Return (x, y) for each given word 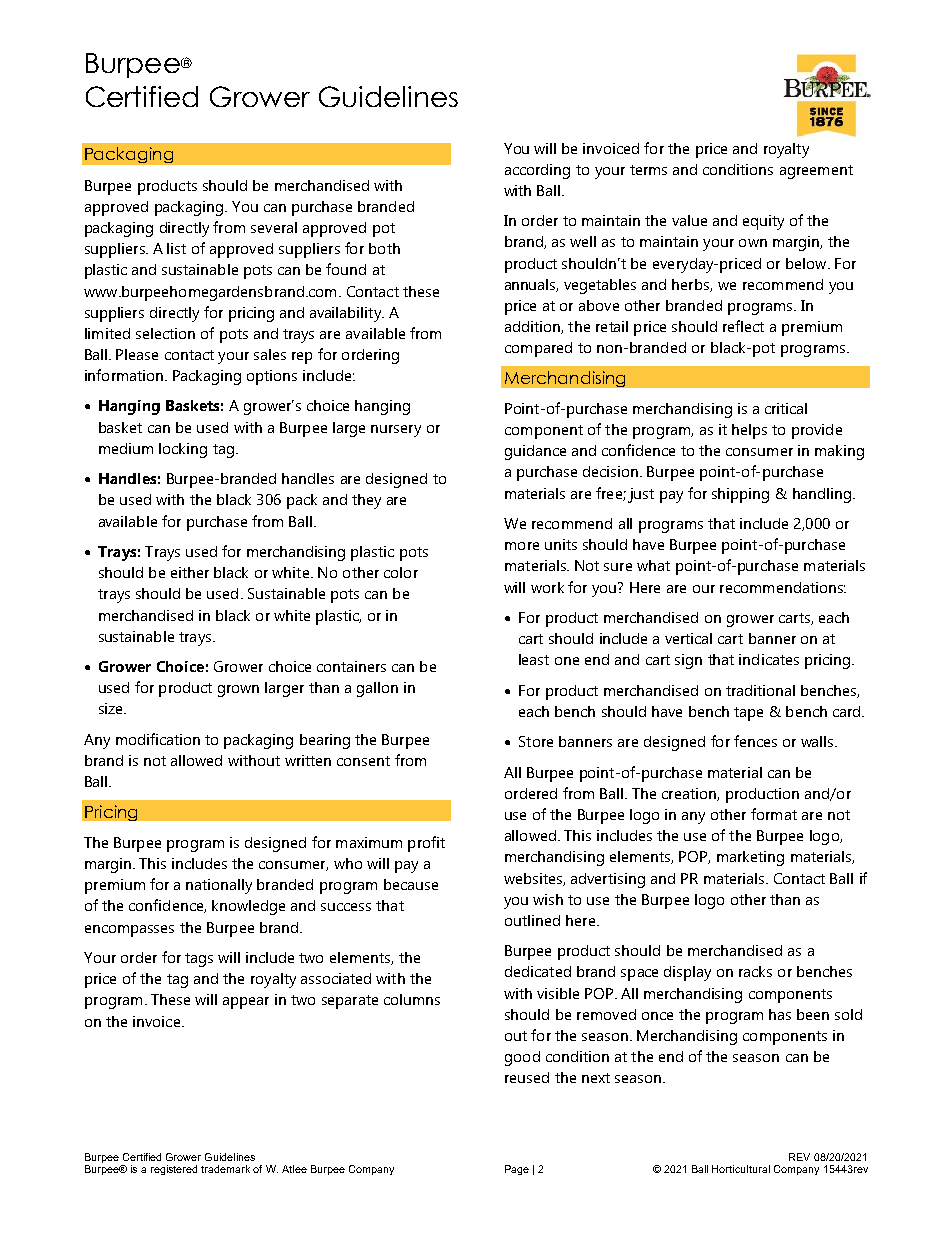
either (190, 572)
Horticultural (741, 1169)
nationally (219, 886)
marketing (750, 858)
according (537, 171)
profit (426, 844)
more (522, 546)
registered (174, 1170)
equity (763, 222)
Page (517, 1170)
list (176, 248)
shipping (740, 495)
